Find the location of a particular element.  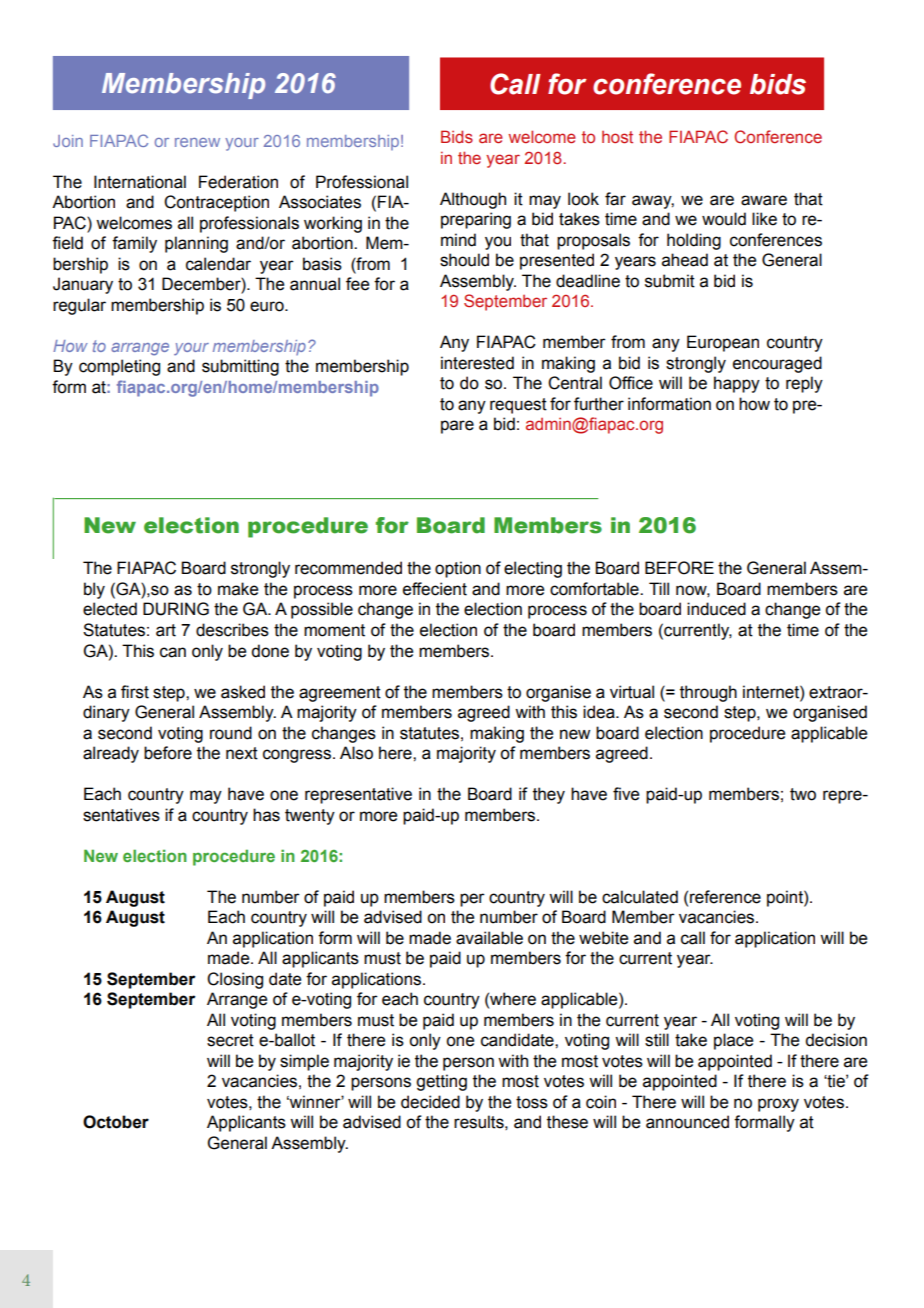

induced is located at coordinates (716, 609).
